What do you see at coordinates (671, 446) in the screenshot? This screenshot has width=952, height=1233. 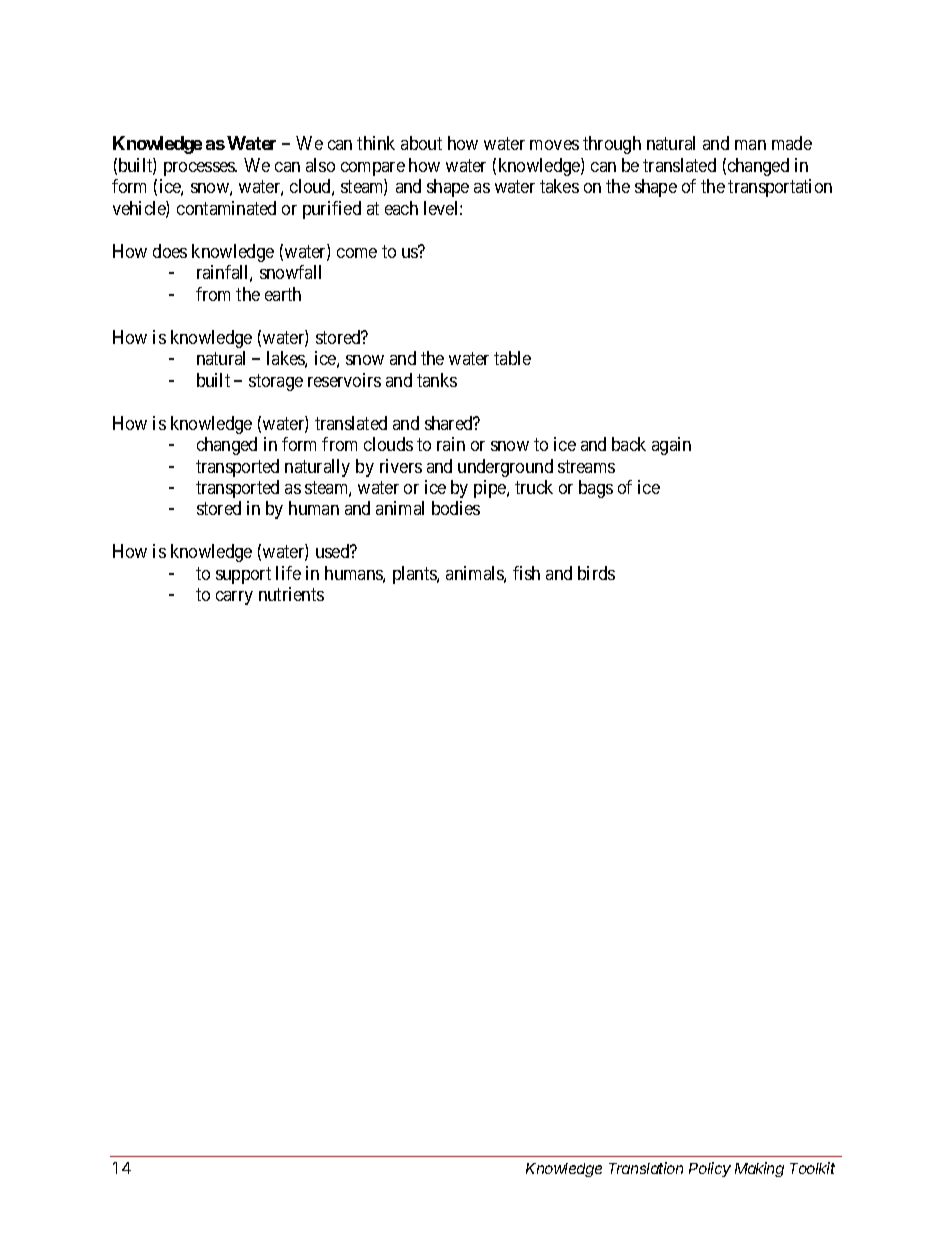 I see `again` at bounding box center [671, 446].
